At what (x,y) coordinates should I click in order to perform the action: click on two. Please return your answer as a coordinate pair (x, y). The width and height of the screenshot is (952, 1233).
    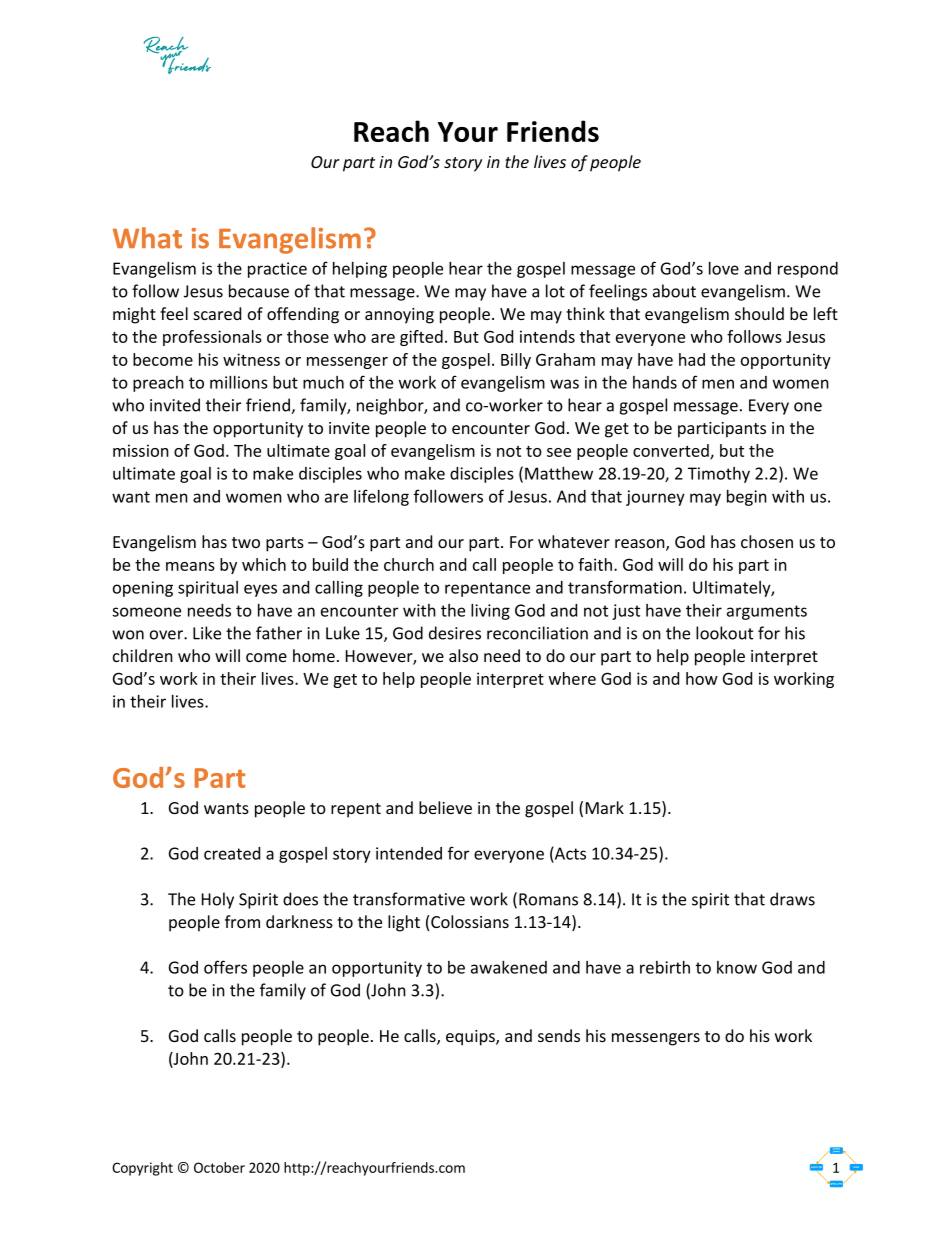
    Looking at the image, I should click on (246, 542).
